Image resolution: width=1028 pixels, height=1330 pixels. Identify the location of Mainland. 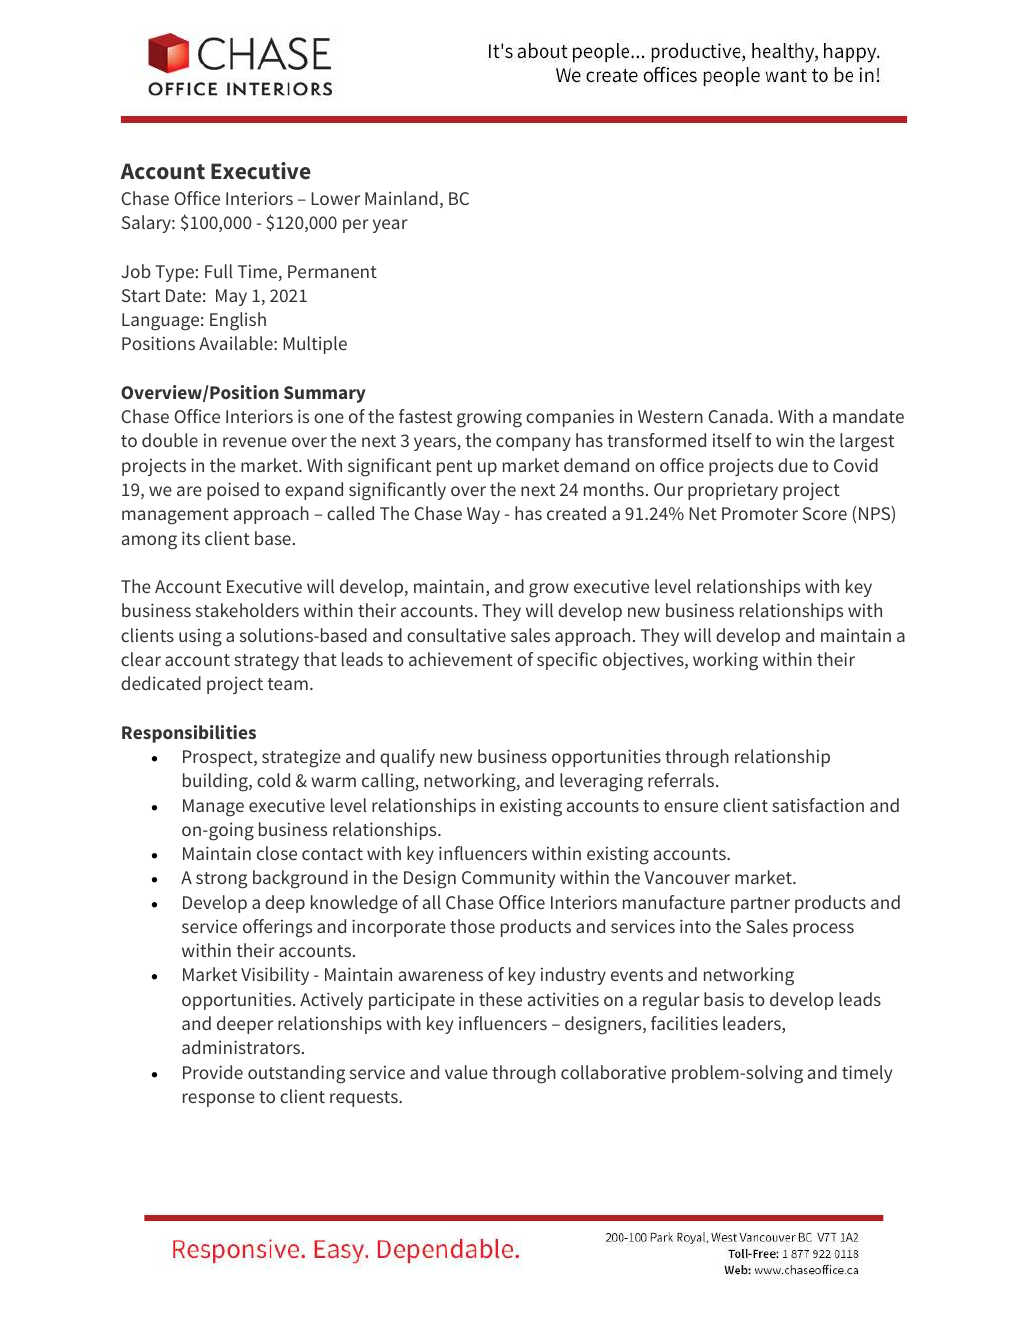
(401, 198).
